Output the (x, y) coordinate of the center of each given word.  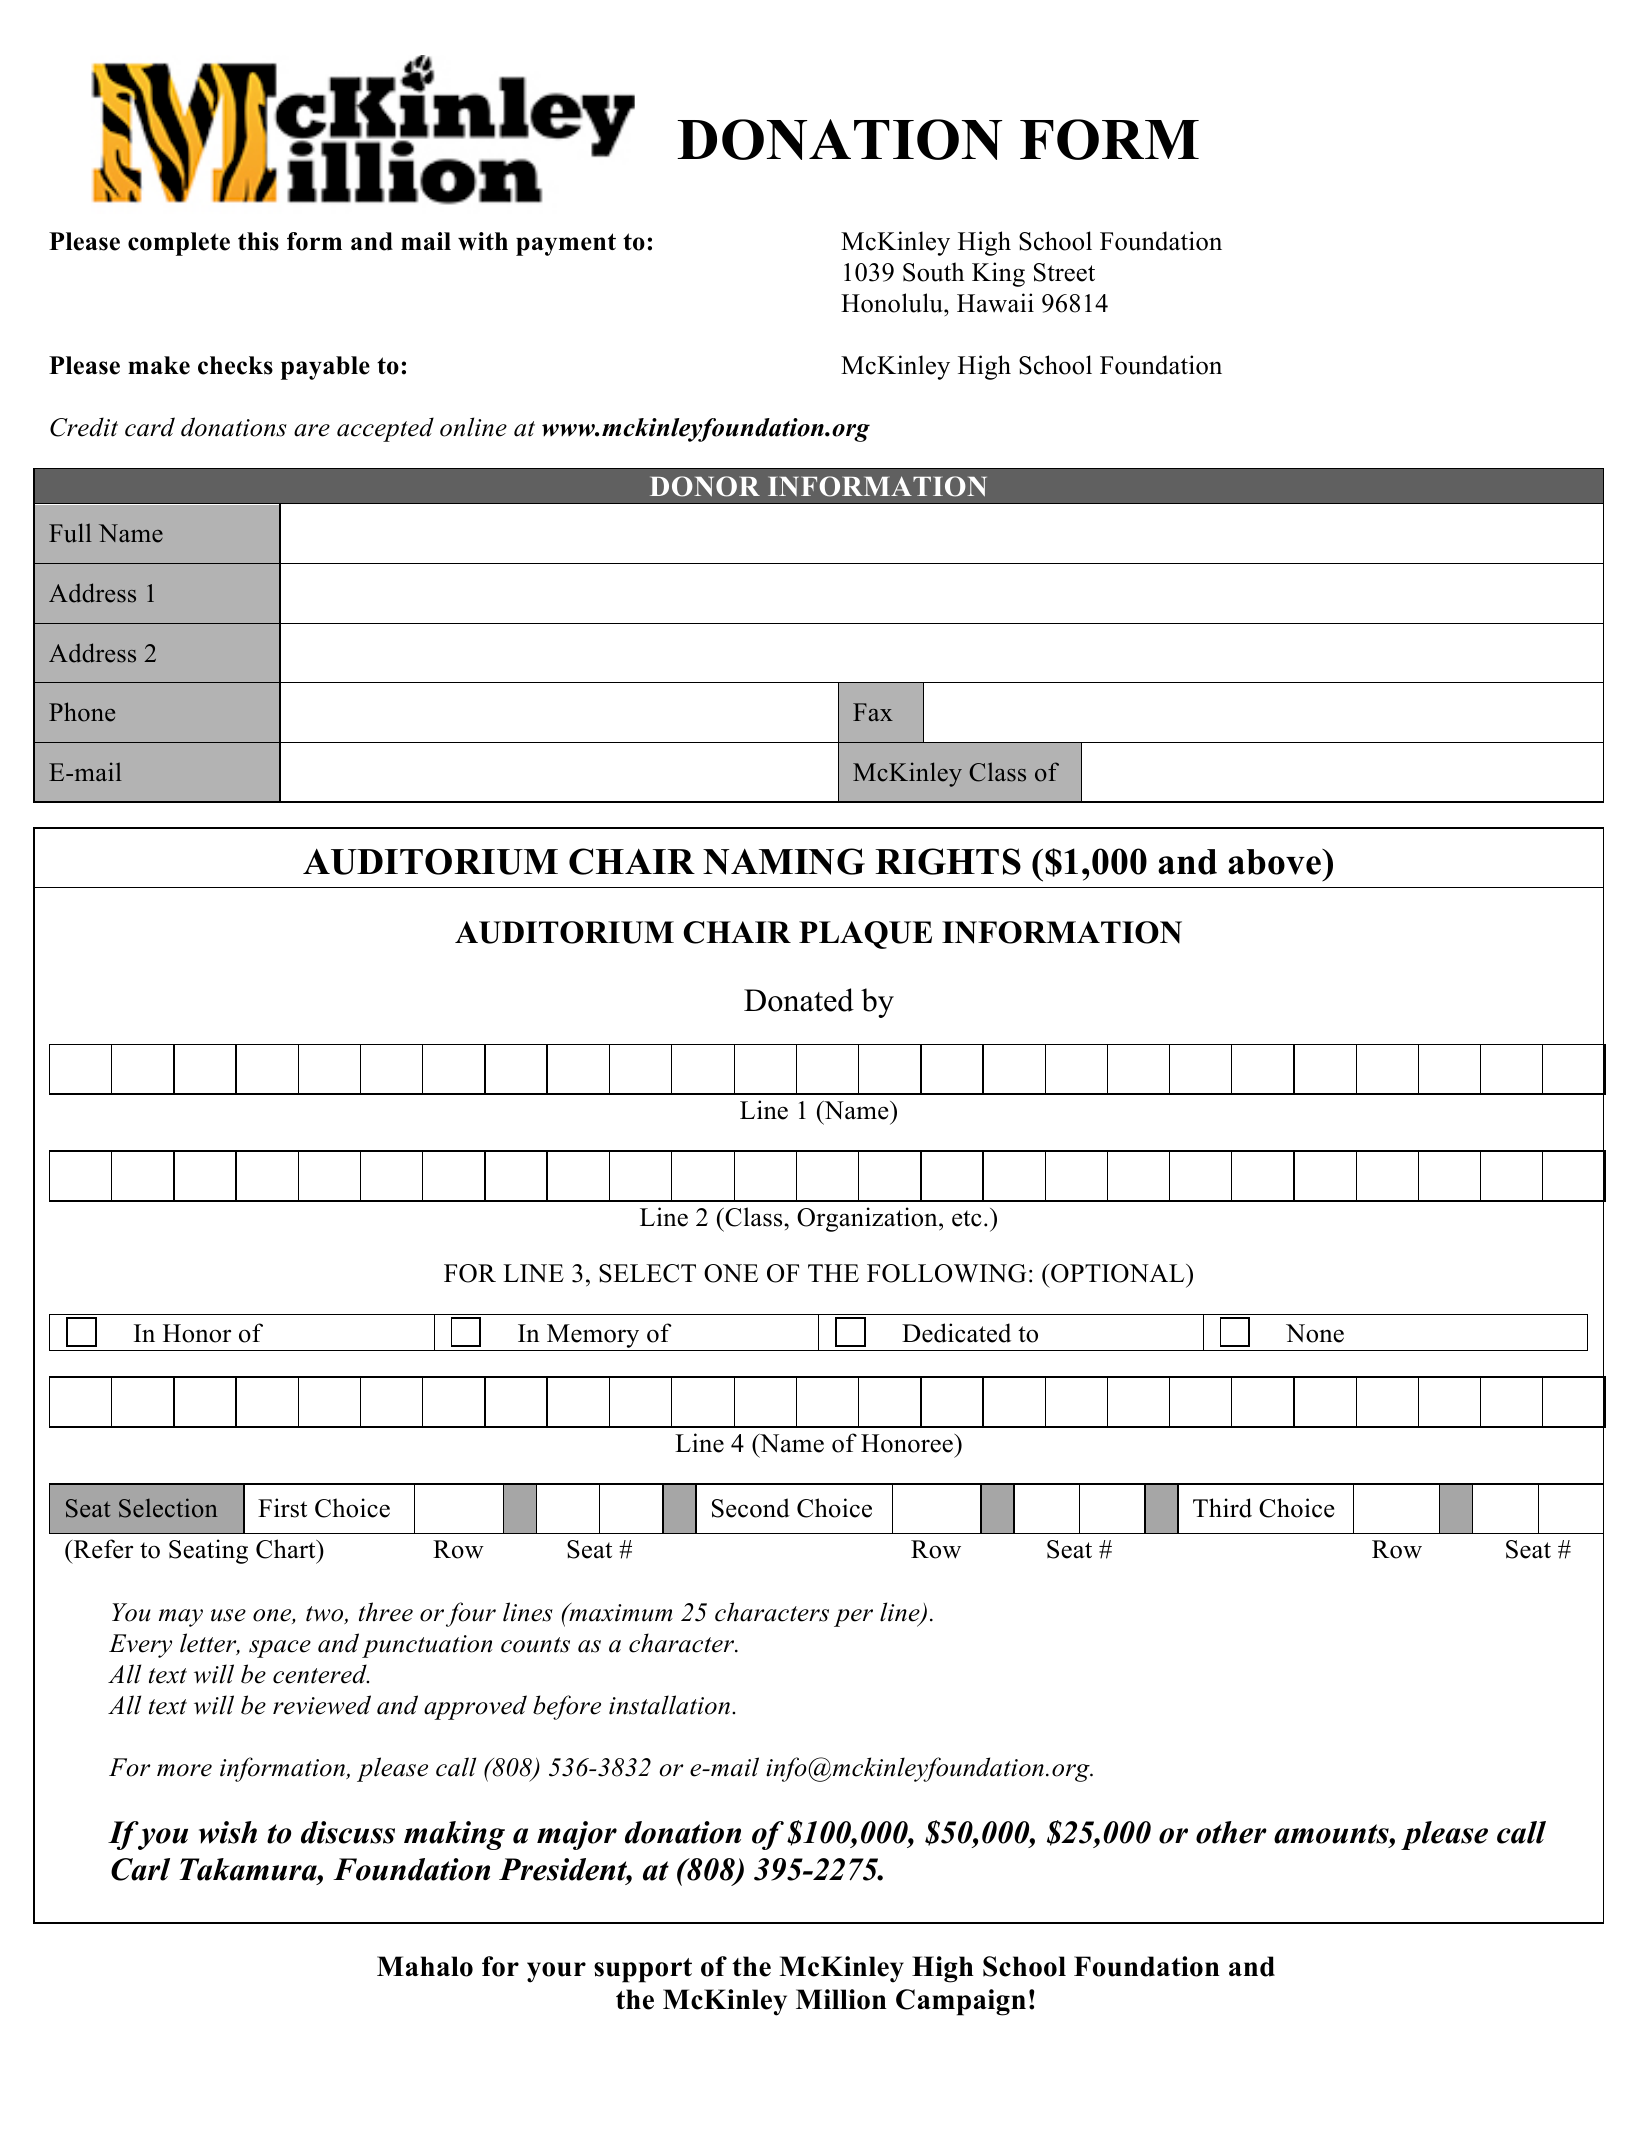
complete (179, 244)
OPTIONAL (1119, 1273)
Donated (799, 1000)
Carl (140, 1869)
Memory (593, 1336)
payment (566, 244)
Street (1064, 272)
